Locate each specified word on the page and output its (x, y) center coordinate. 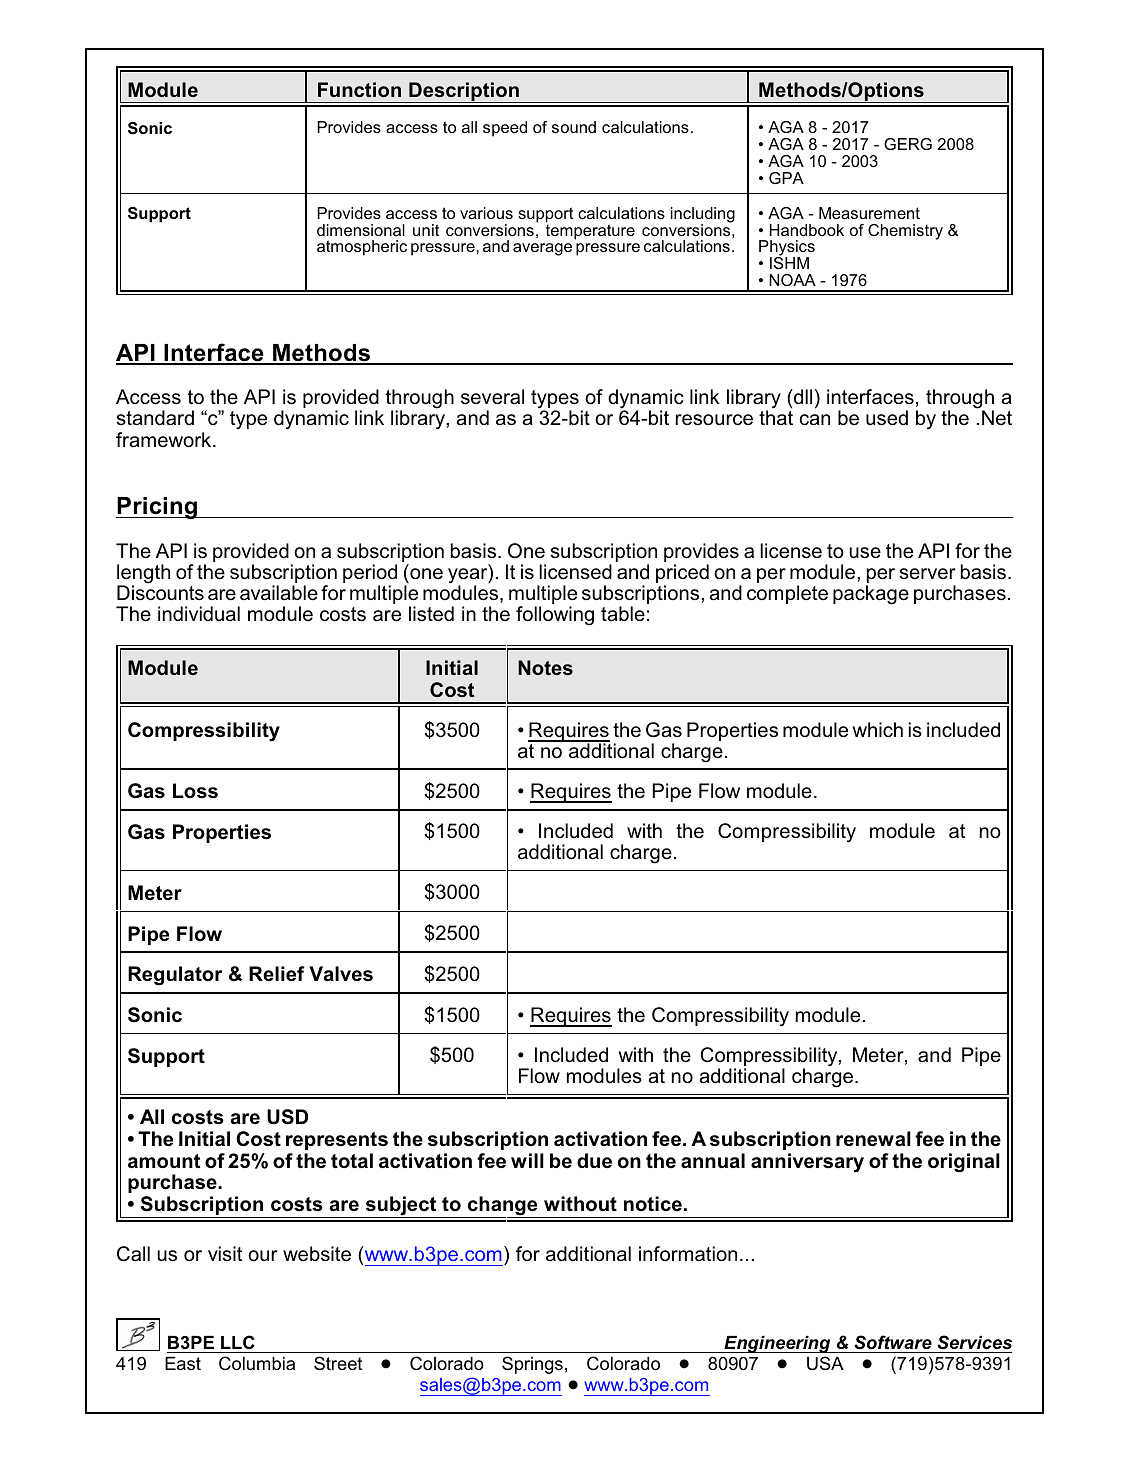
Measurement (869, 213)
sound (574, 127)
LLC (238, 1342)
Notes (545, 667)
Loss (195, 791)
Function (359, 89)
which (878, 729)
